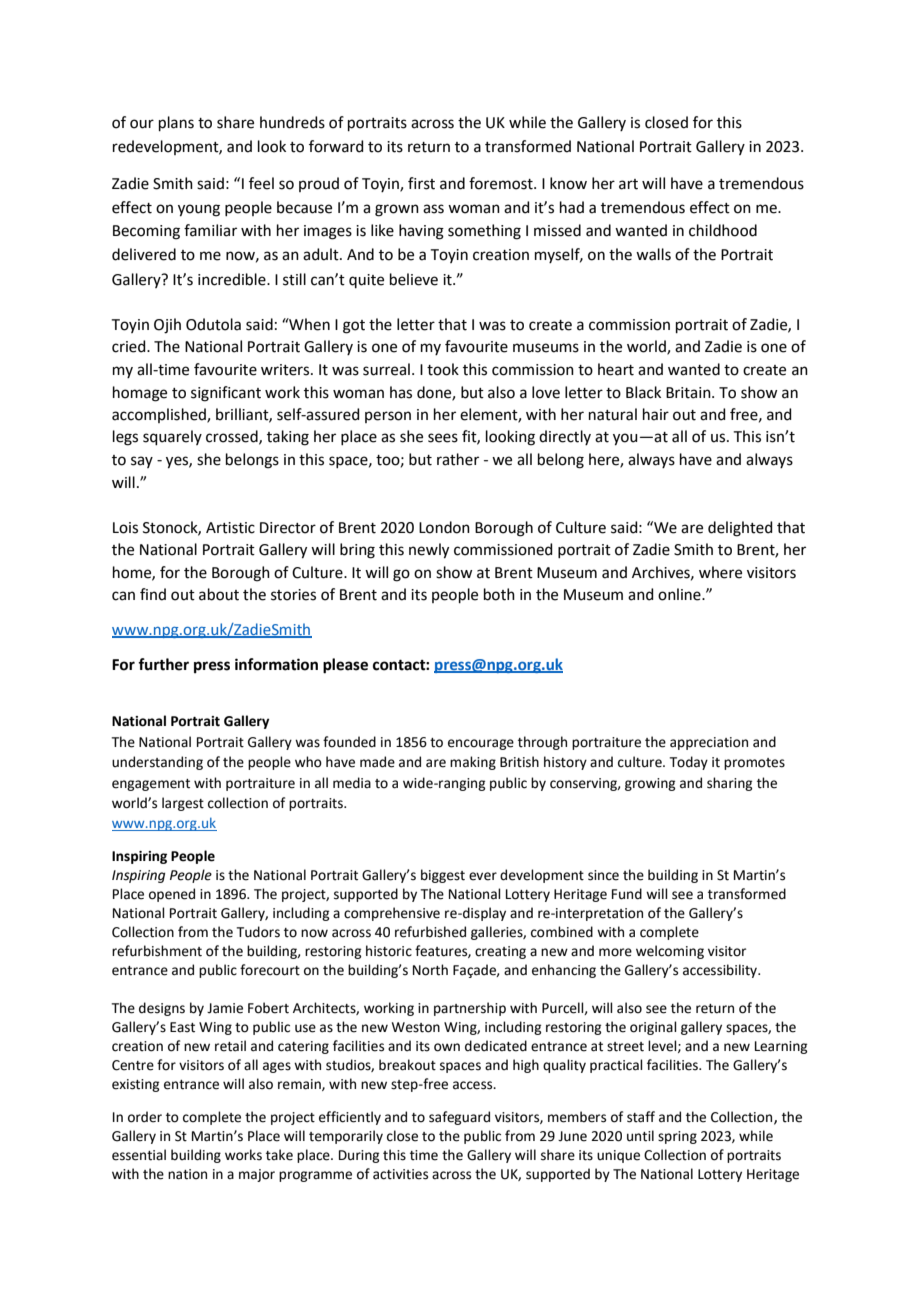  Describe the element at coordinates (443, 369) in the document. I see `took` at that location.
